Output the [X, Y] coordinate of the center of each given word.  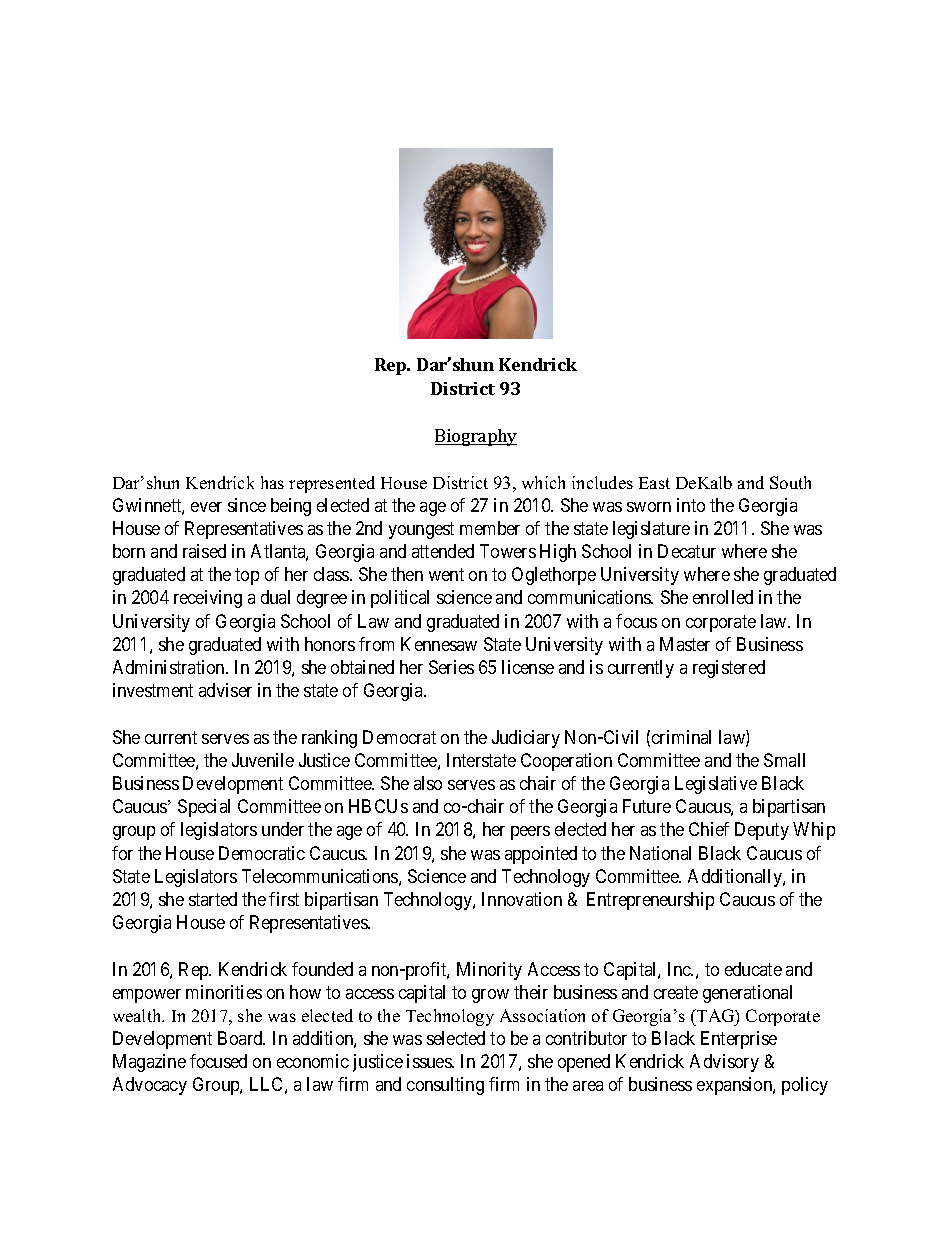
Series [451, 667]
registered [729, 669]
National [660, 853]
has [272, 482]
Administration [170, 667]
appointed [541, 855]
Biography [476, 437]
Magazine [149, 1063]
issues [430, 1061]
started [213, 899]
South [790, 482]
